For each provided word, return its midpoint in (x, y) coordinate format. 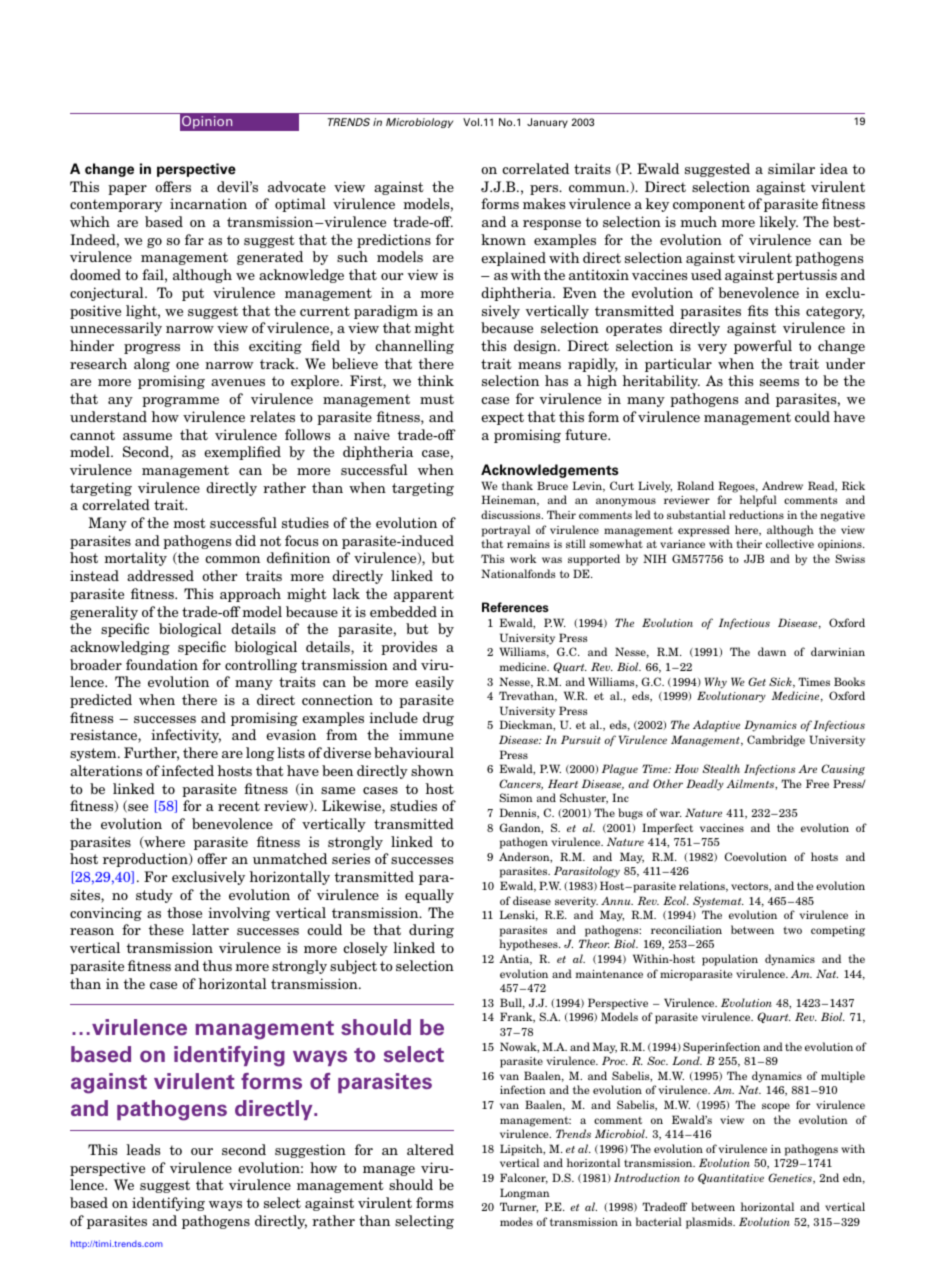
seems (779, 382)
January (547, 123)
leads (143, 1149)
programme (180, 402)
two (792, 930)
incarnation (208, 203)
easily (434, 683)
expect (502, 418)
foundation (162, 664)
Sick (781, 682)
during (431, 931)
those (184, 912)
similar (791, 168)
